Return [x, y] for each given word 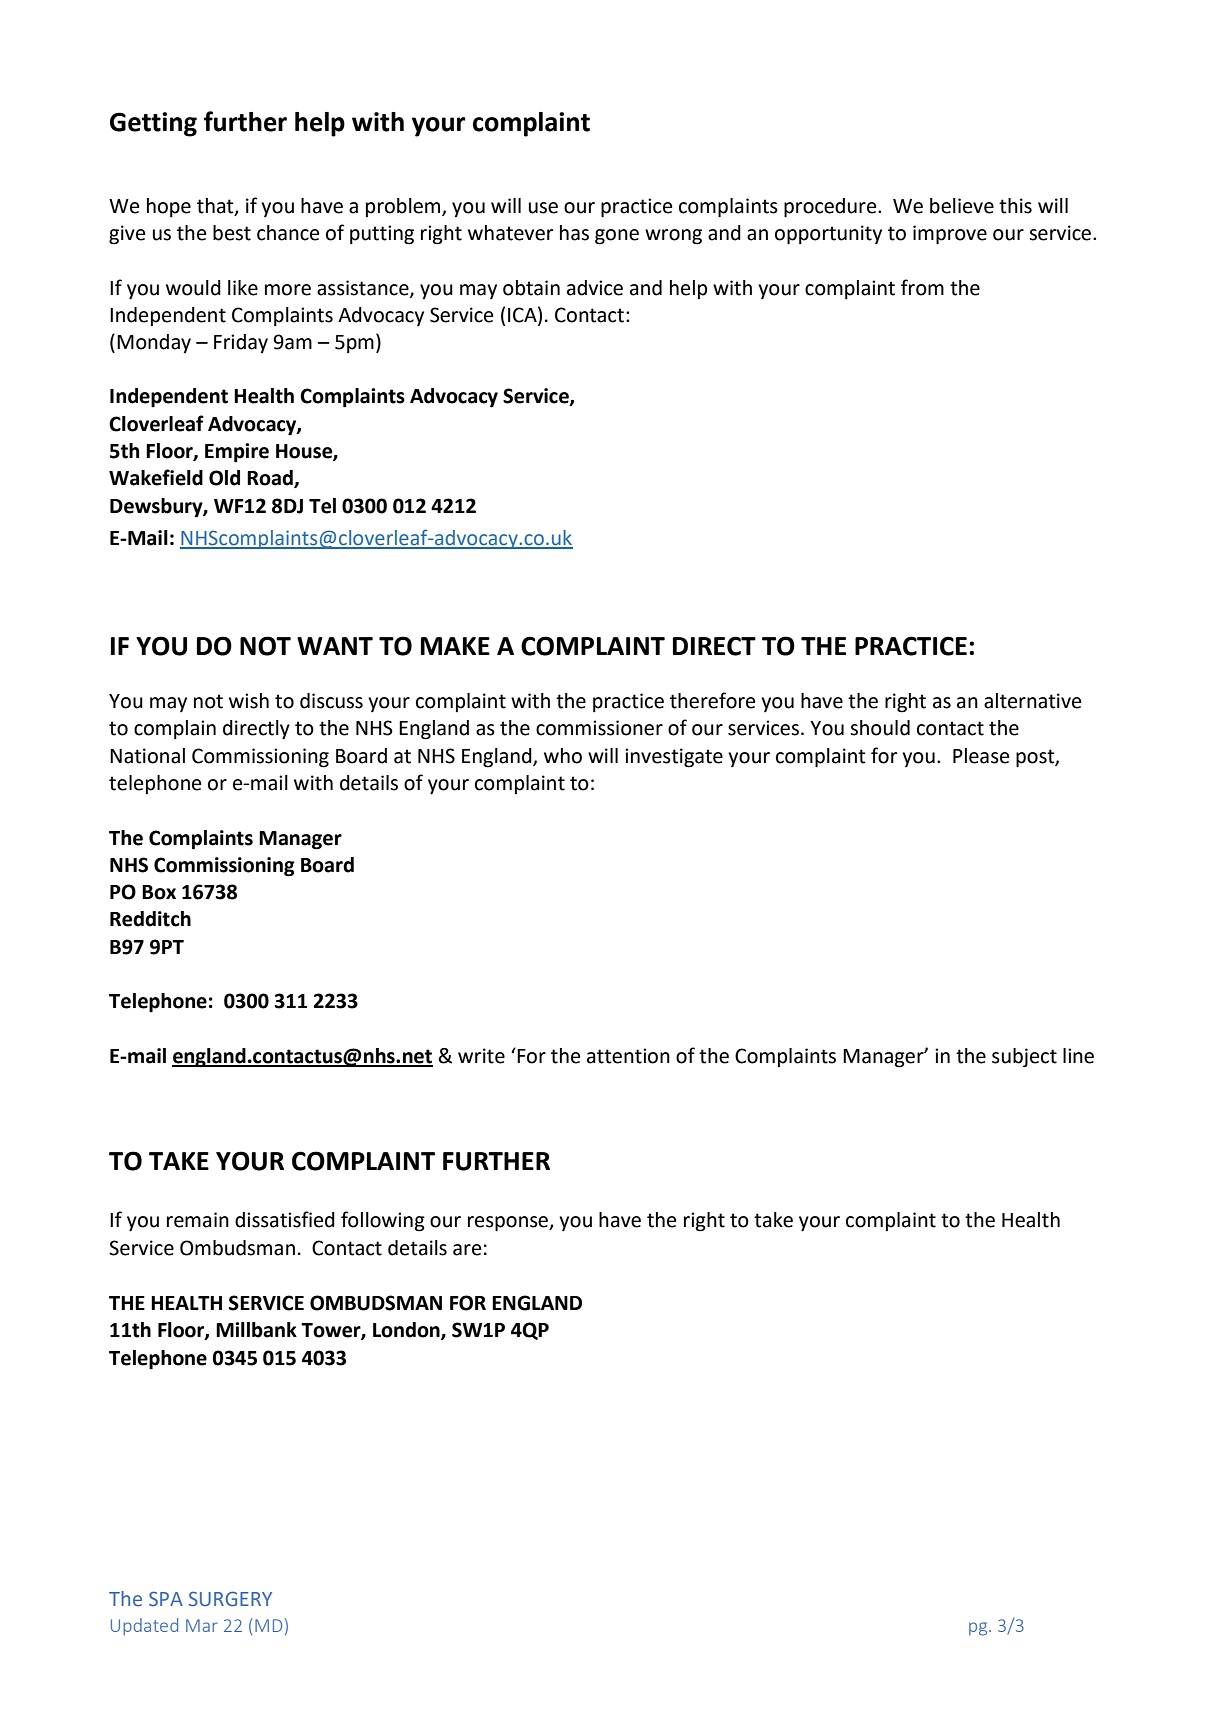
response [509, 1224]
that [216, 206]
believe [962, 206]
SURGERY [230, 1599]
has [574, 233]
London [407, 1331]
